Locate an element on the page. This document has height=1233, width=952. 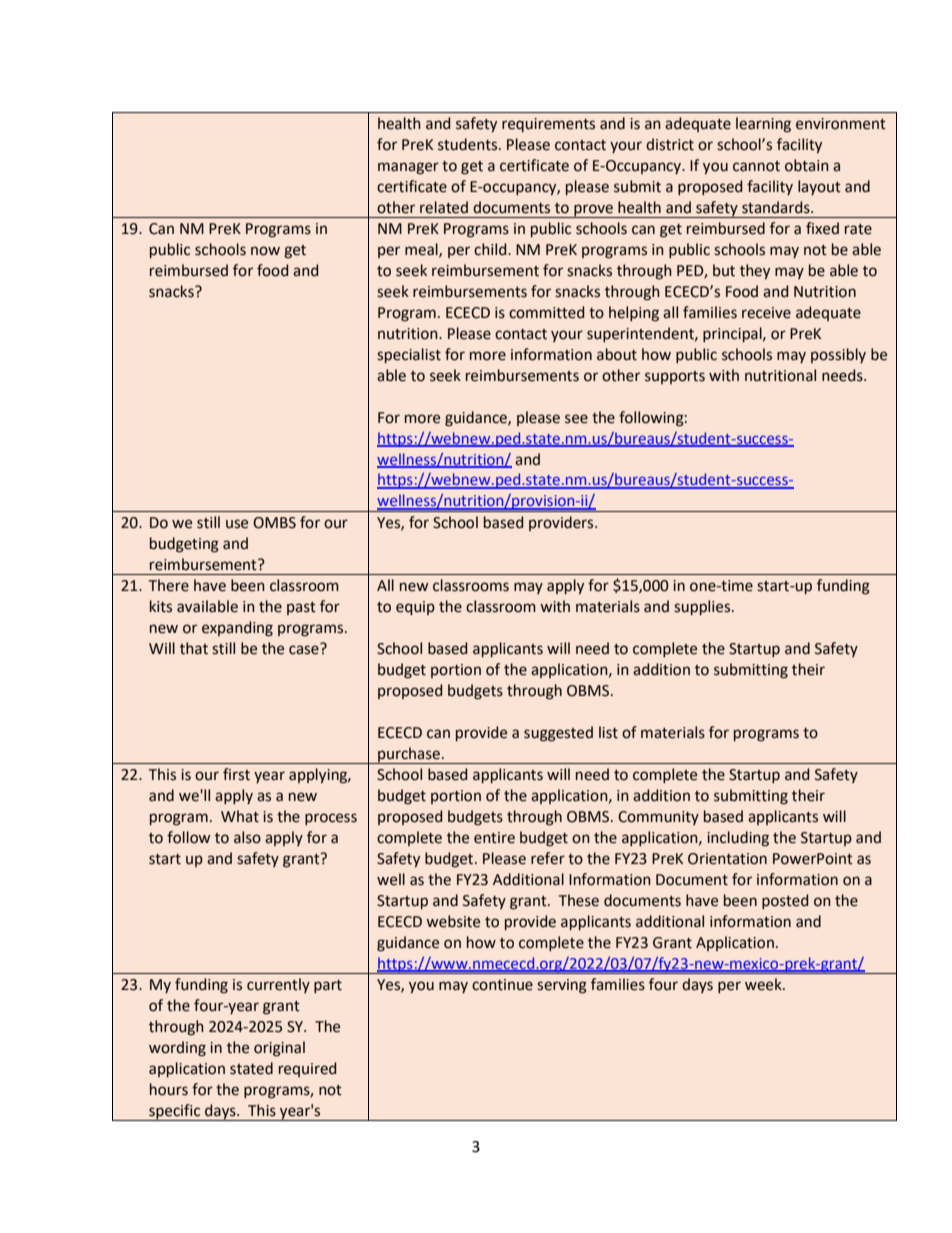
committed is located at coordinates (546, 312).
